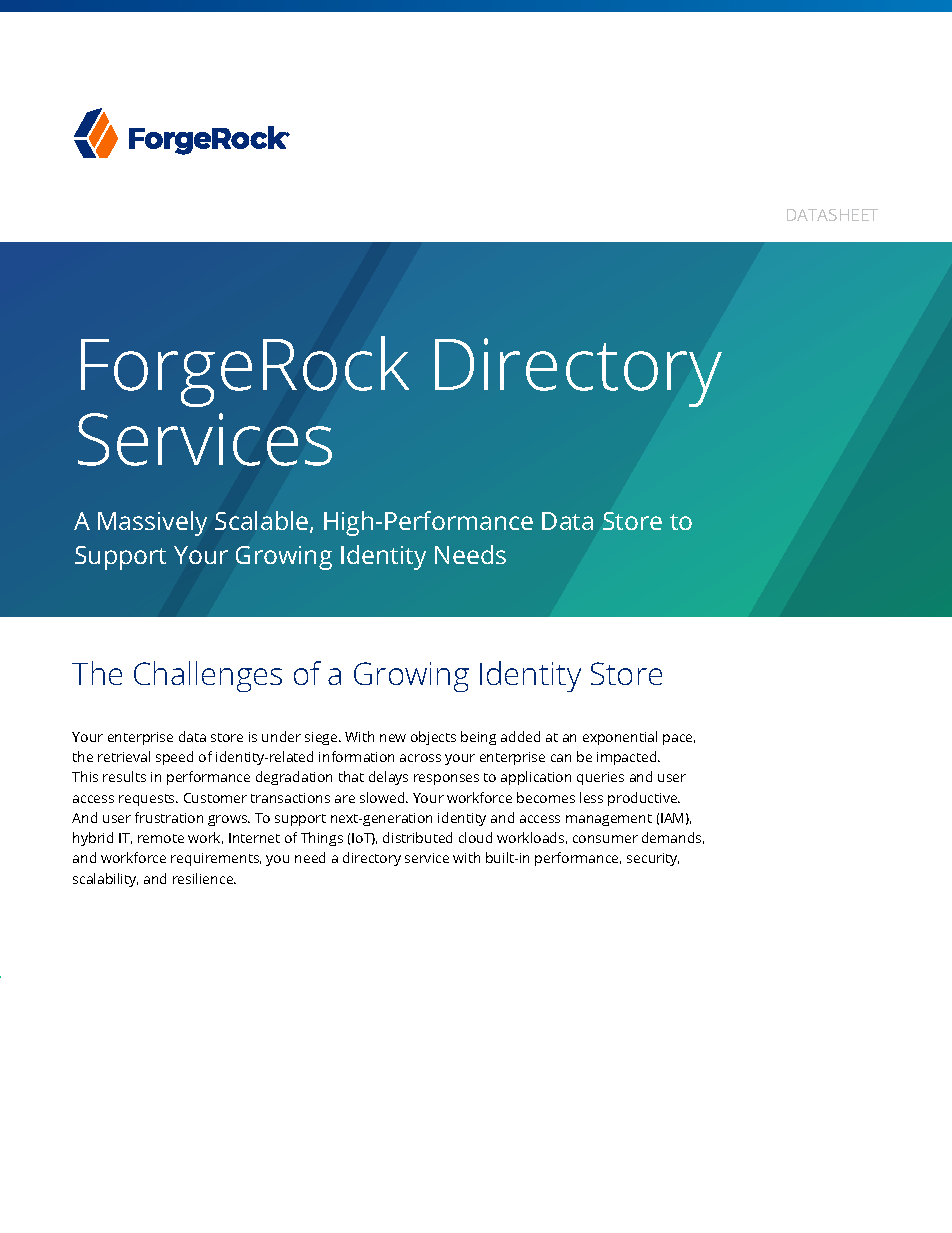 Image resolution: width=952 pixels, height=1233 pixels. What do you see at coordinates (322, 738) in the screenshot?
I see `siege` at bounding box center [322, 738].
